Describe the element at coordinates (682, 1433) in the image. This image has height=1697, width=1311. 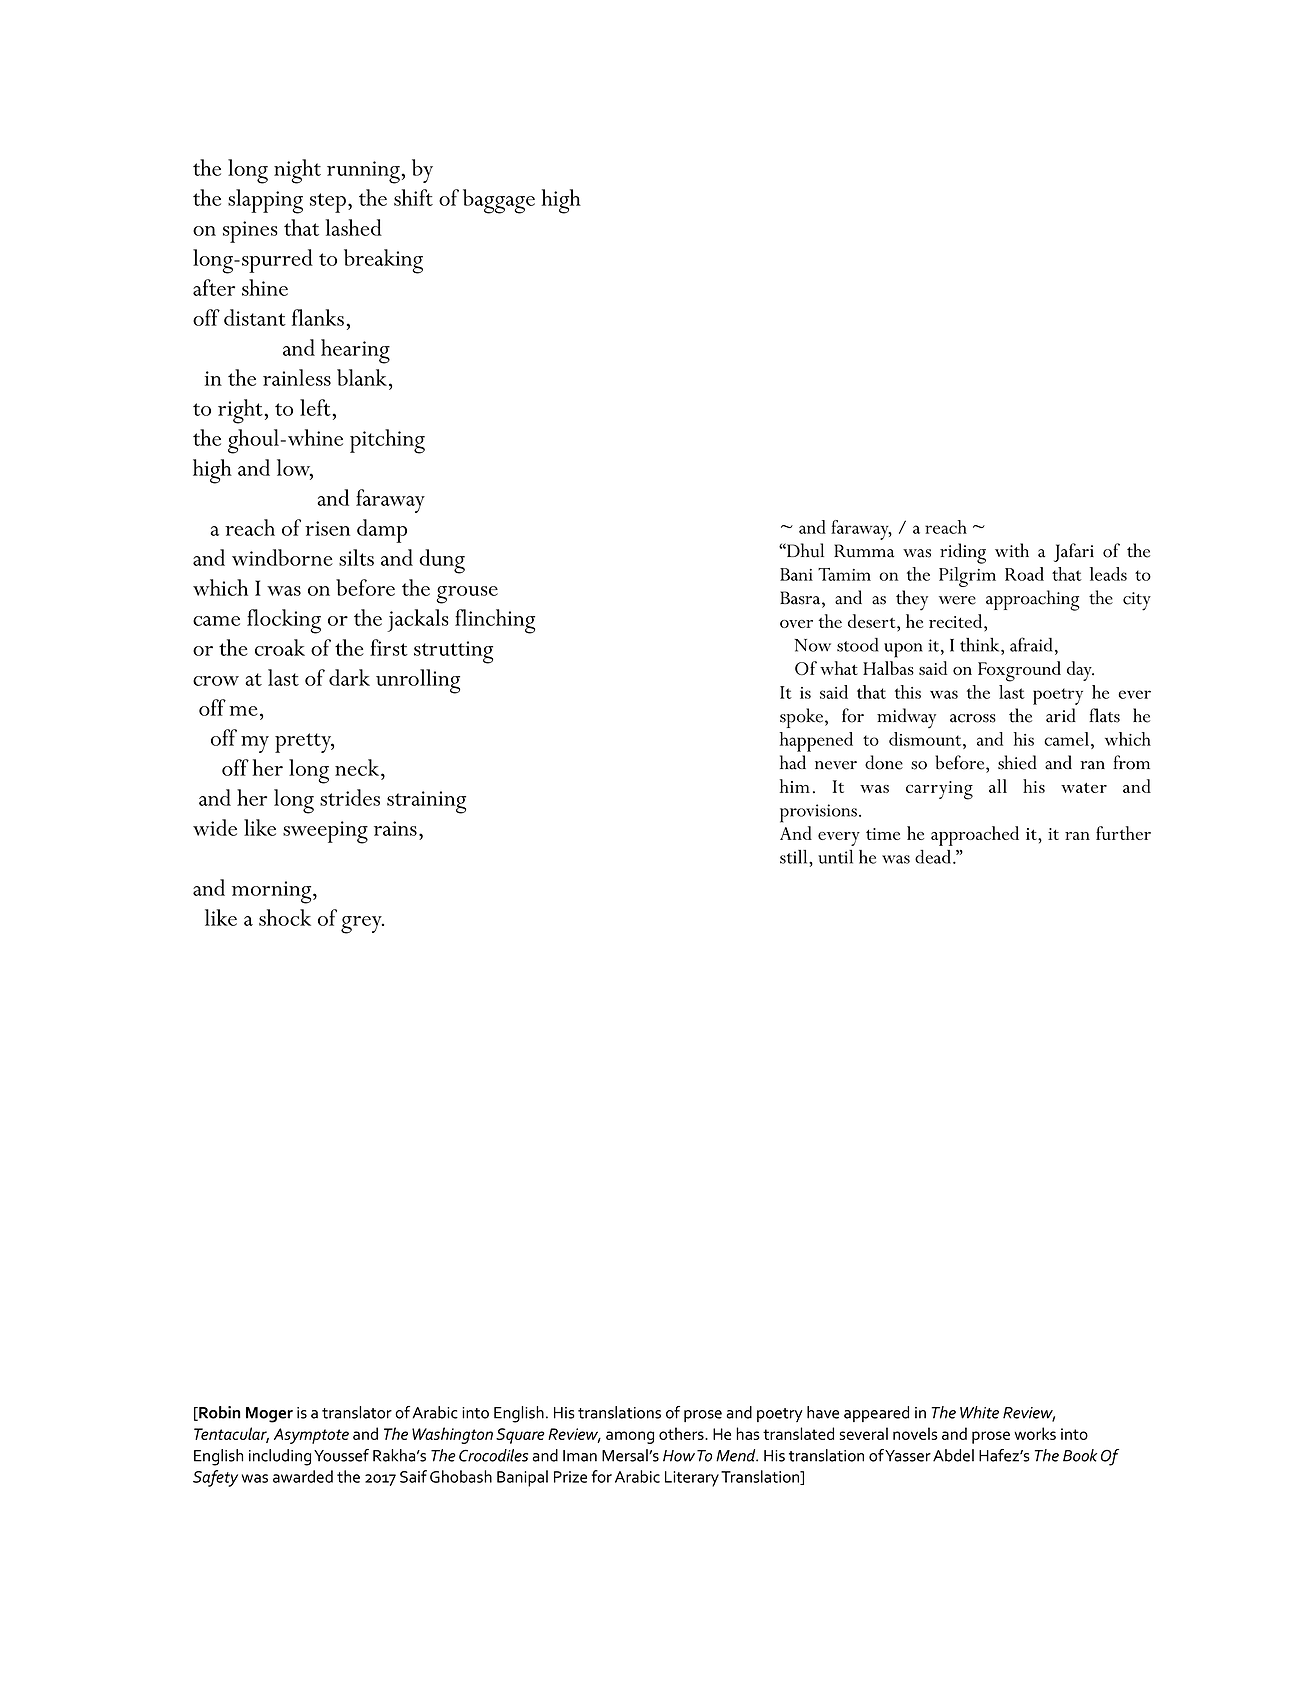
I see `others` at that location.
